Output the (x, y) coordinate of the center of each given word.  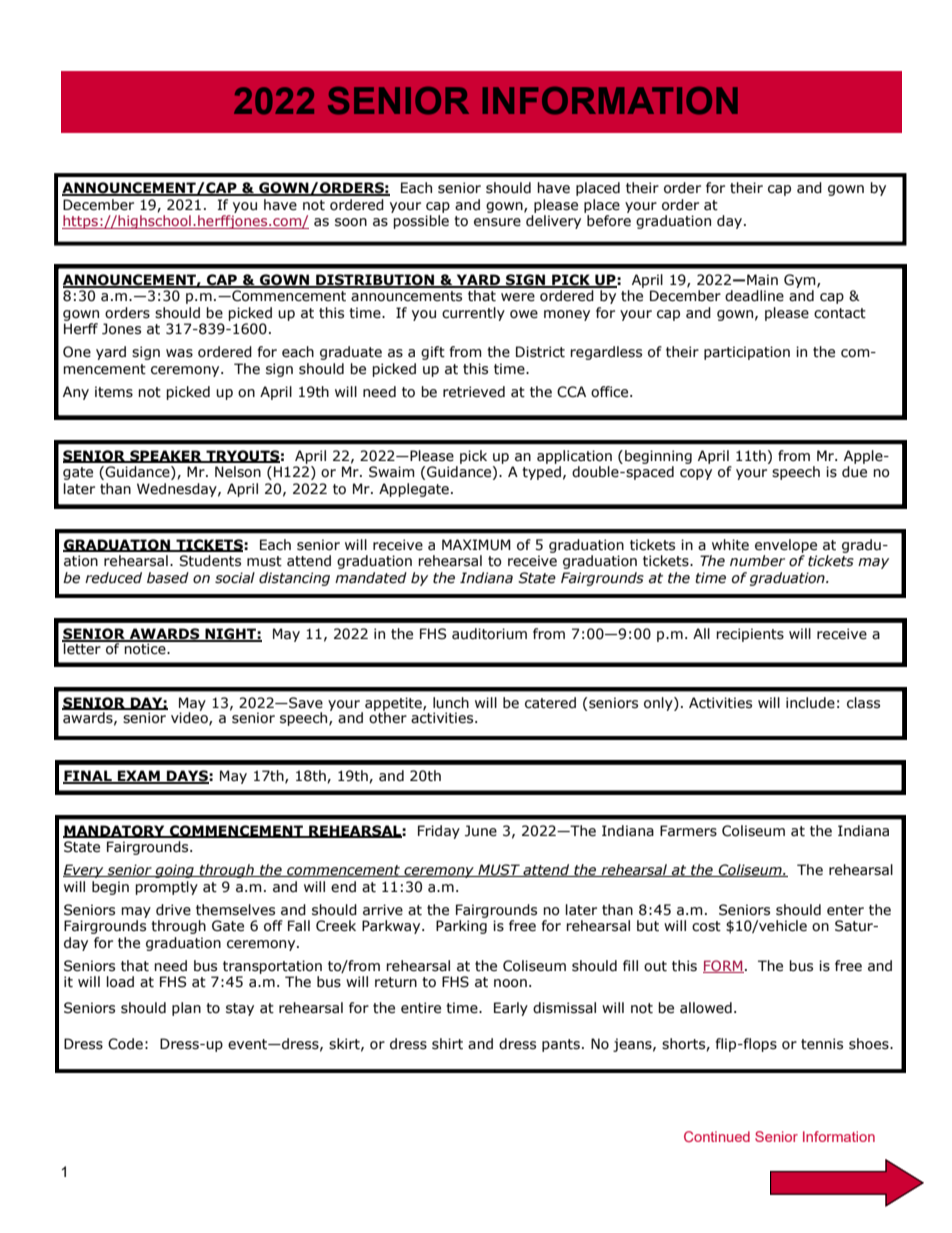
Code (125, 1044)
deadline (754, 296)
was (179, 353)
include (810, 703)
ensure (497, 222)
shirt (447, 1044)
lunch (451, 703)
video (190, 717)
